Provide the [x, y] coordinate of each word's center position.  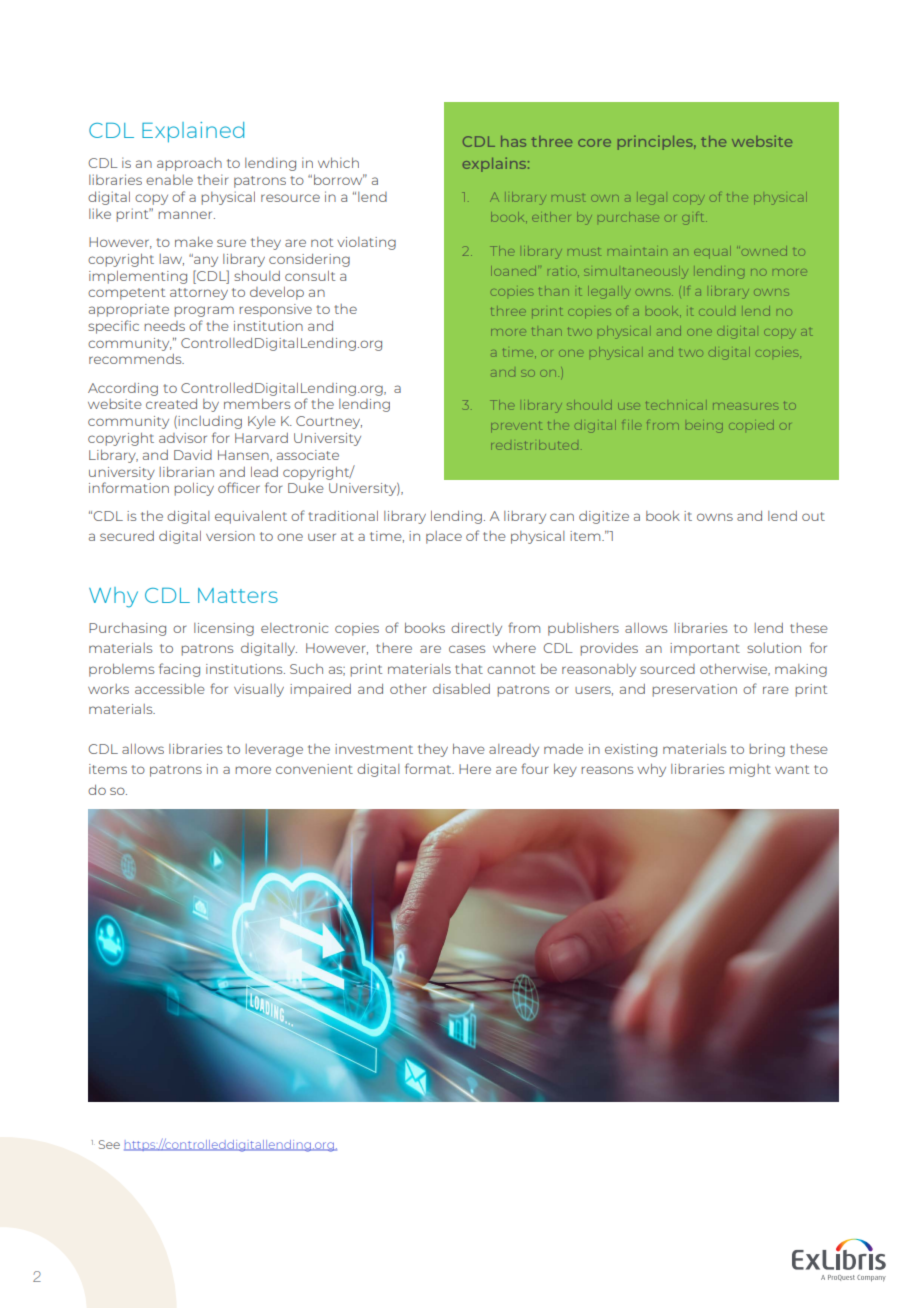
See [109, 1144]
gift [694, 219]
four [535, 768]
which [338, 162]
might [750, 770]
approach [189, 164]
